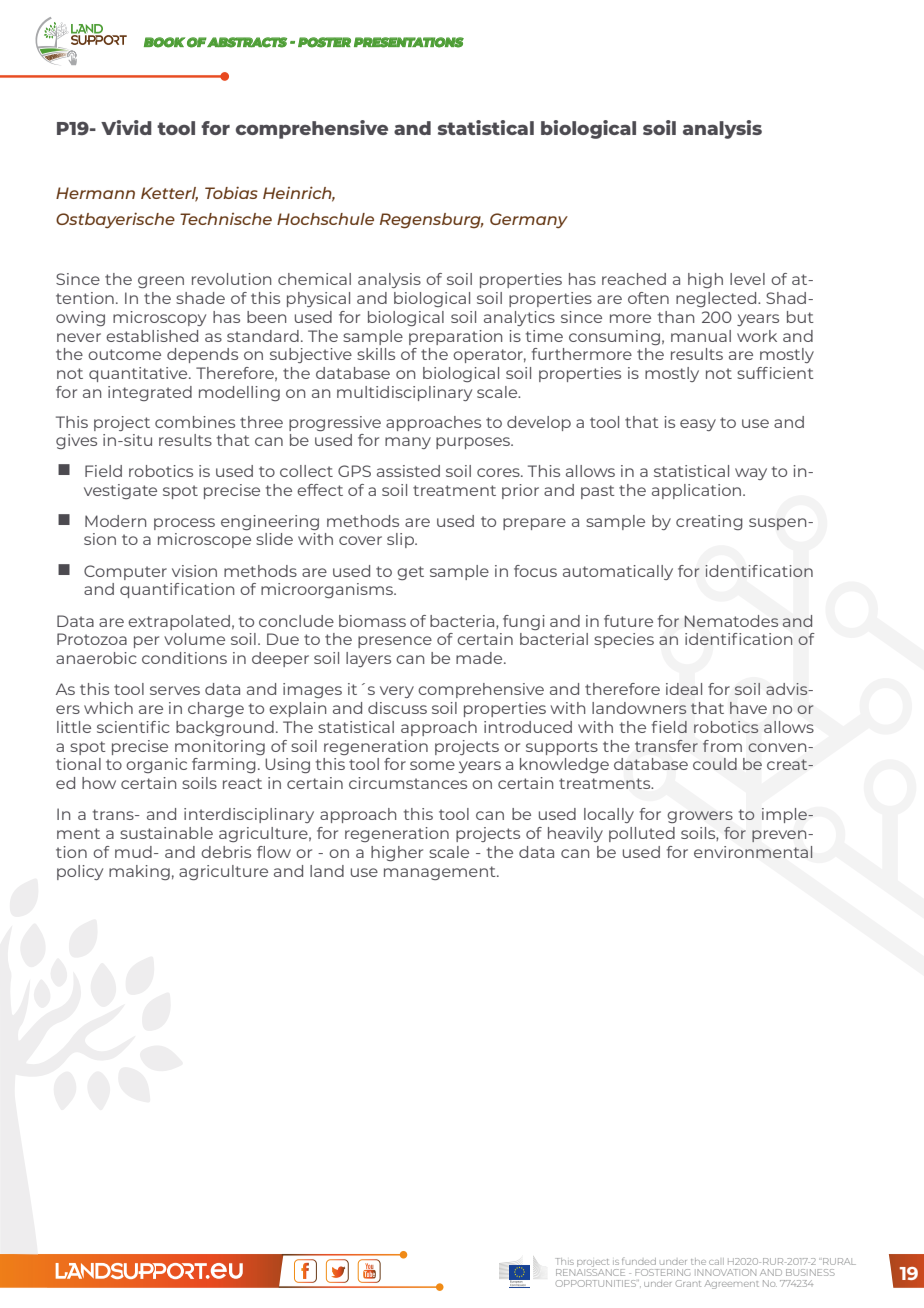 This screenshot has width=924, height=1308. What do you see at coordinates (431, 221) in the screenshot?
I see `Regensburg` at bounding box center [431, 221].
